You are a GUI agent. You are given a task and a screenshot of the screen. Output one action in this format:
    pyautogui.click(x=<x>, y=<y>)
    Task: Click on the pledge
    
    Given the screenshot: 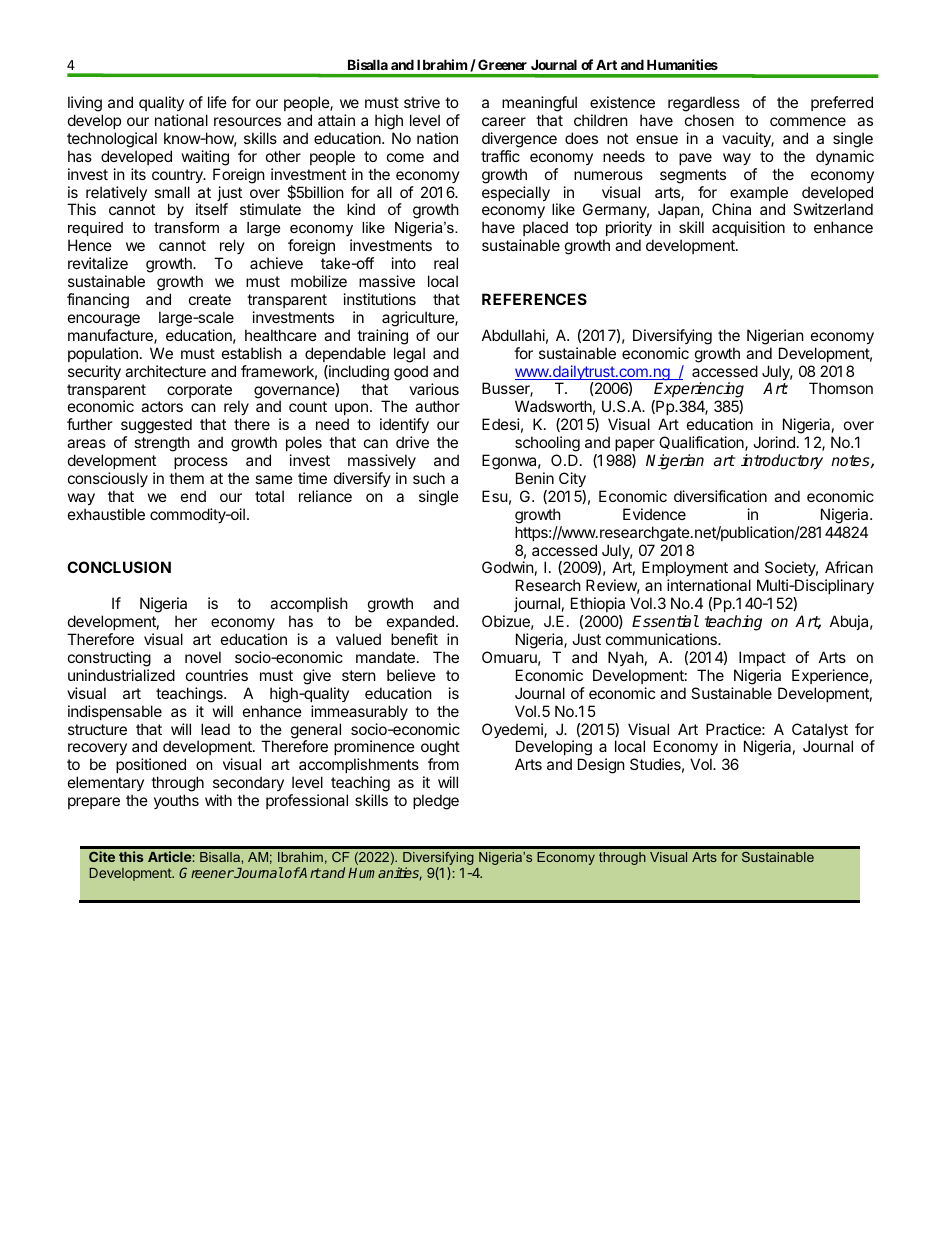 What is the action you would take?
    pyautogui.click(x=436, y=802)
